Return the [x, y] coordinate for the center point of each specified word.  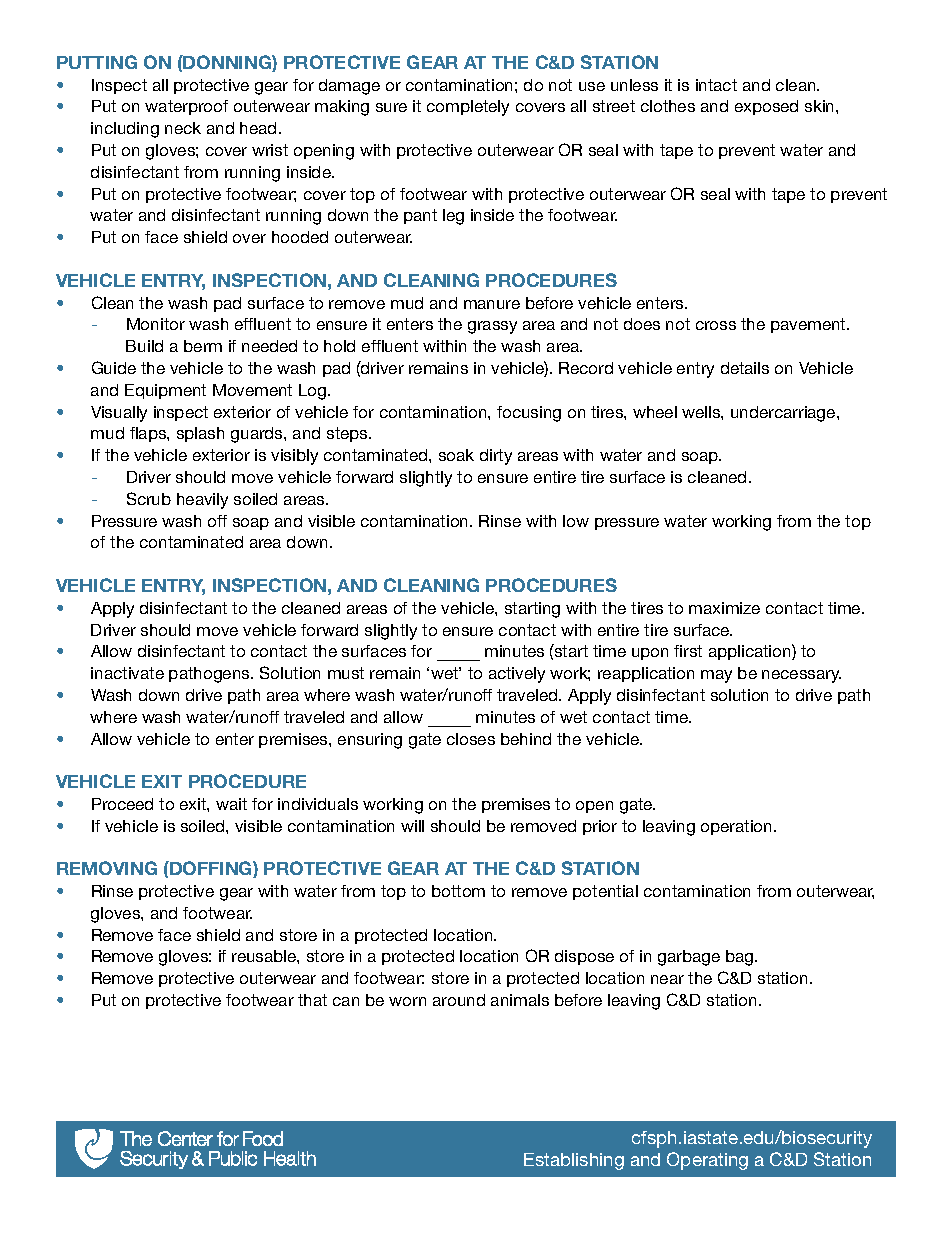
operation [738, 827]
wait [231, 804]
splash [200, 434]
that [312, 1000]
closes [471, 739]
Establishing [574, 1161]
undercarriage [784, 414]
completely [468, 108]
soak [456, 455]
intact [716, 85]
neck [183, 128]
